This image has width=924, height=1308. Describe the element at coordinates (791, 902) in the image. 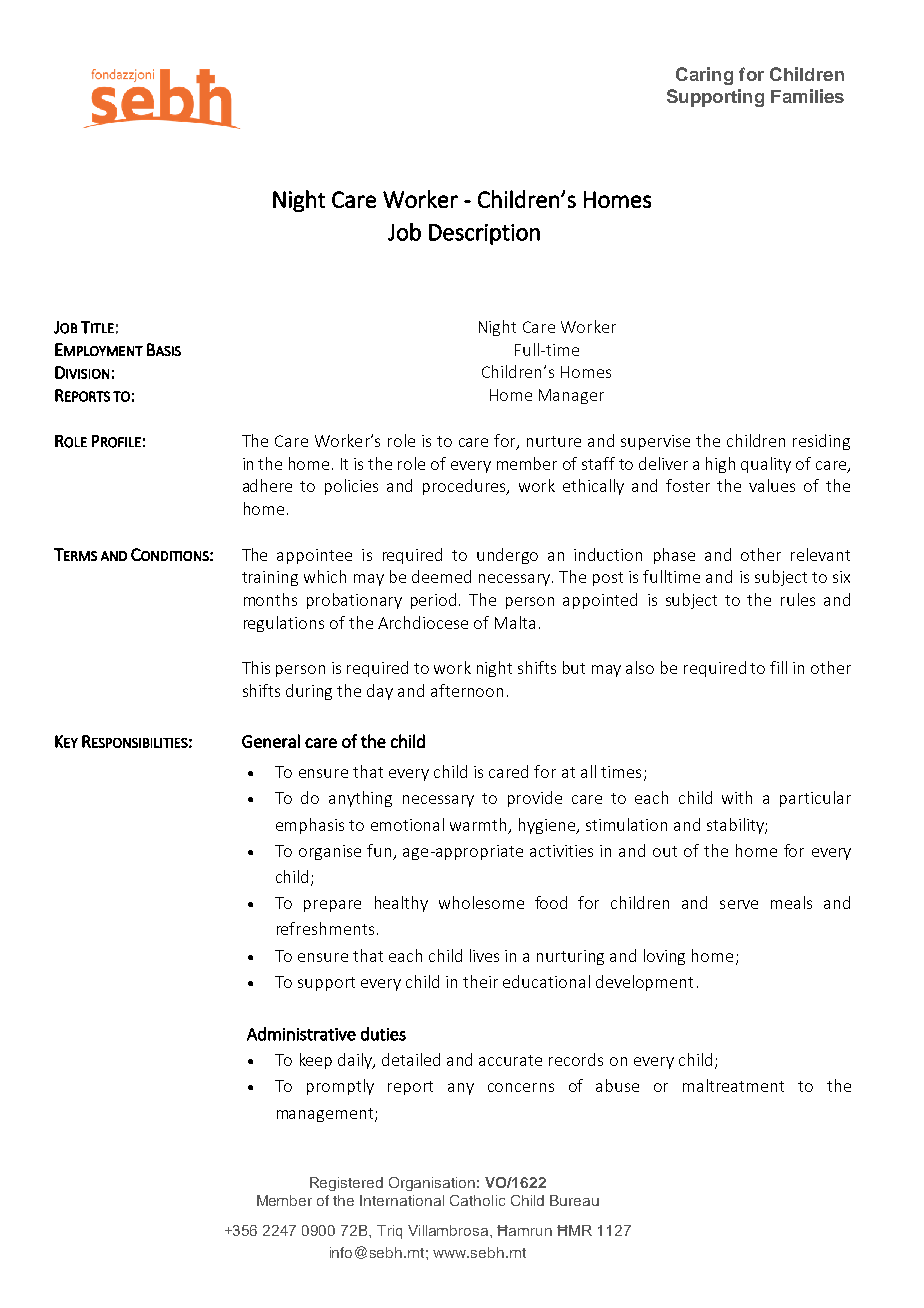

I see `meals` at that location.
